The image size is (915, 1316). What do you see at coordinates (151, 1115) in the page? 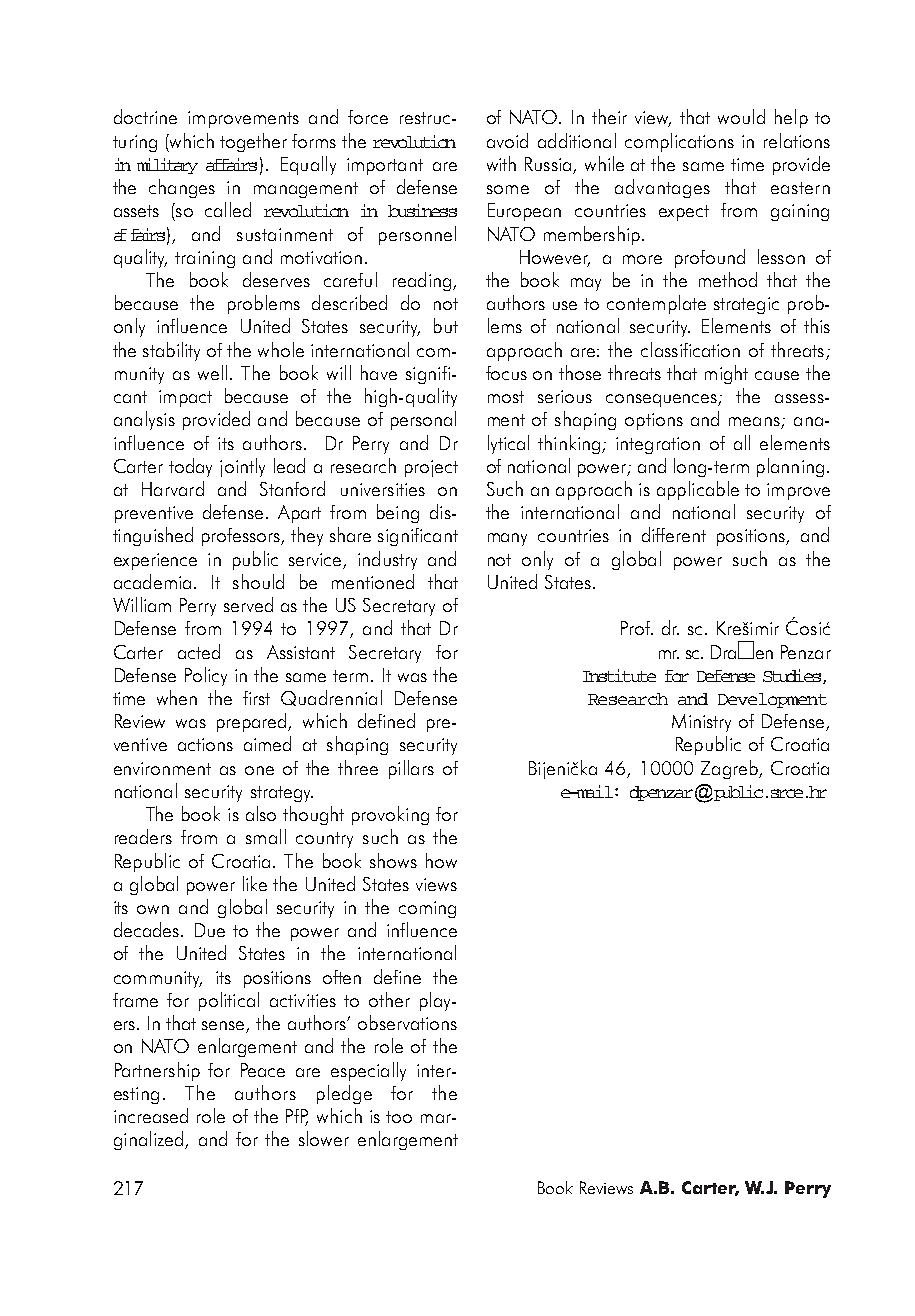
I see `increased` at bounding box center [151, 1115].
